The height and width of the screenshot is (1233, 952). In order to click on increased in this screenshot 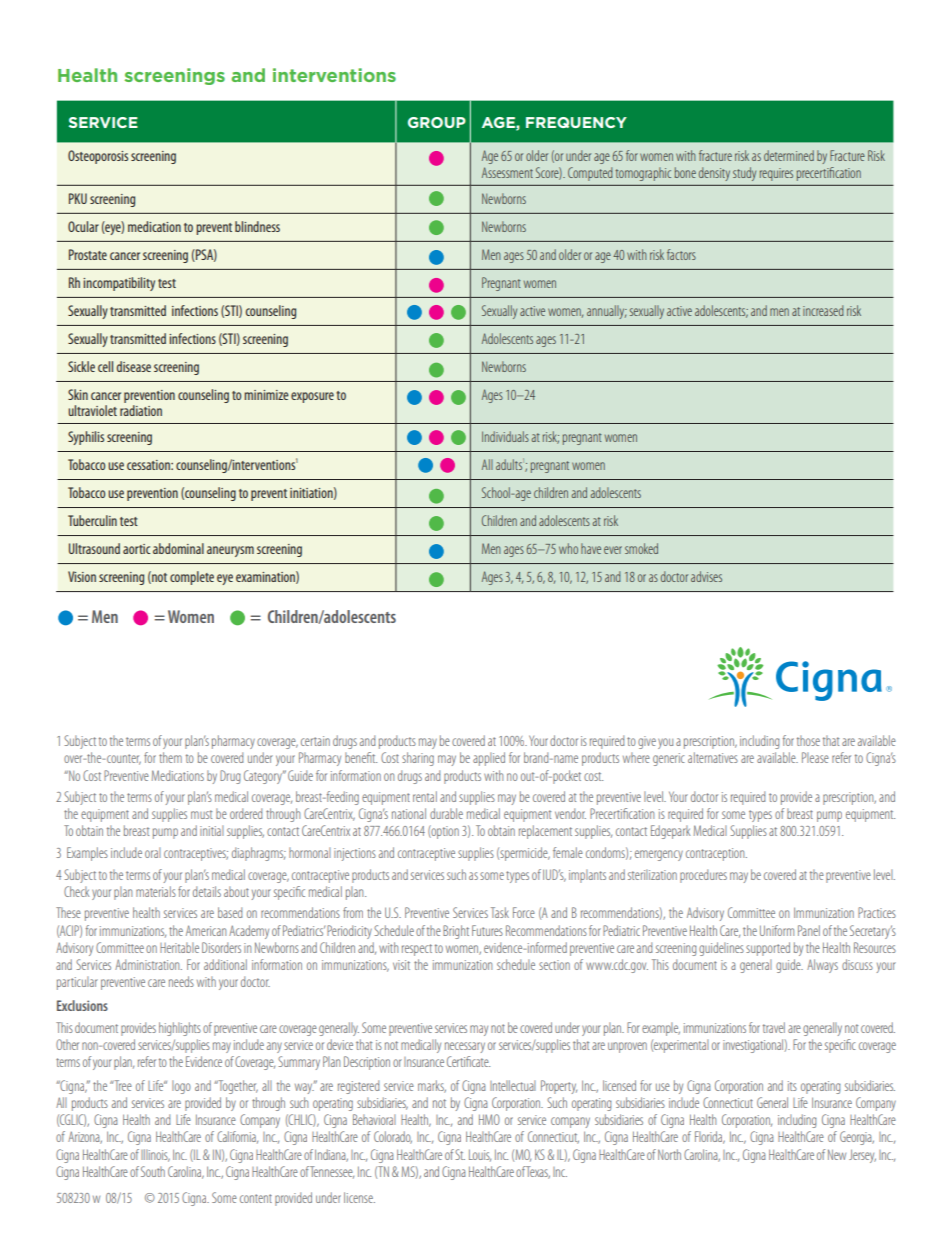, I will do `click(823, 310)`.
